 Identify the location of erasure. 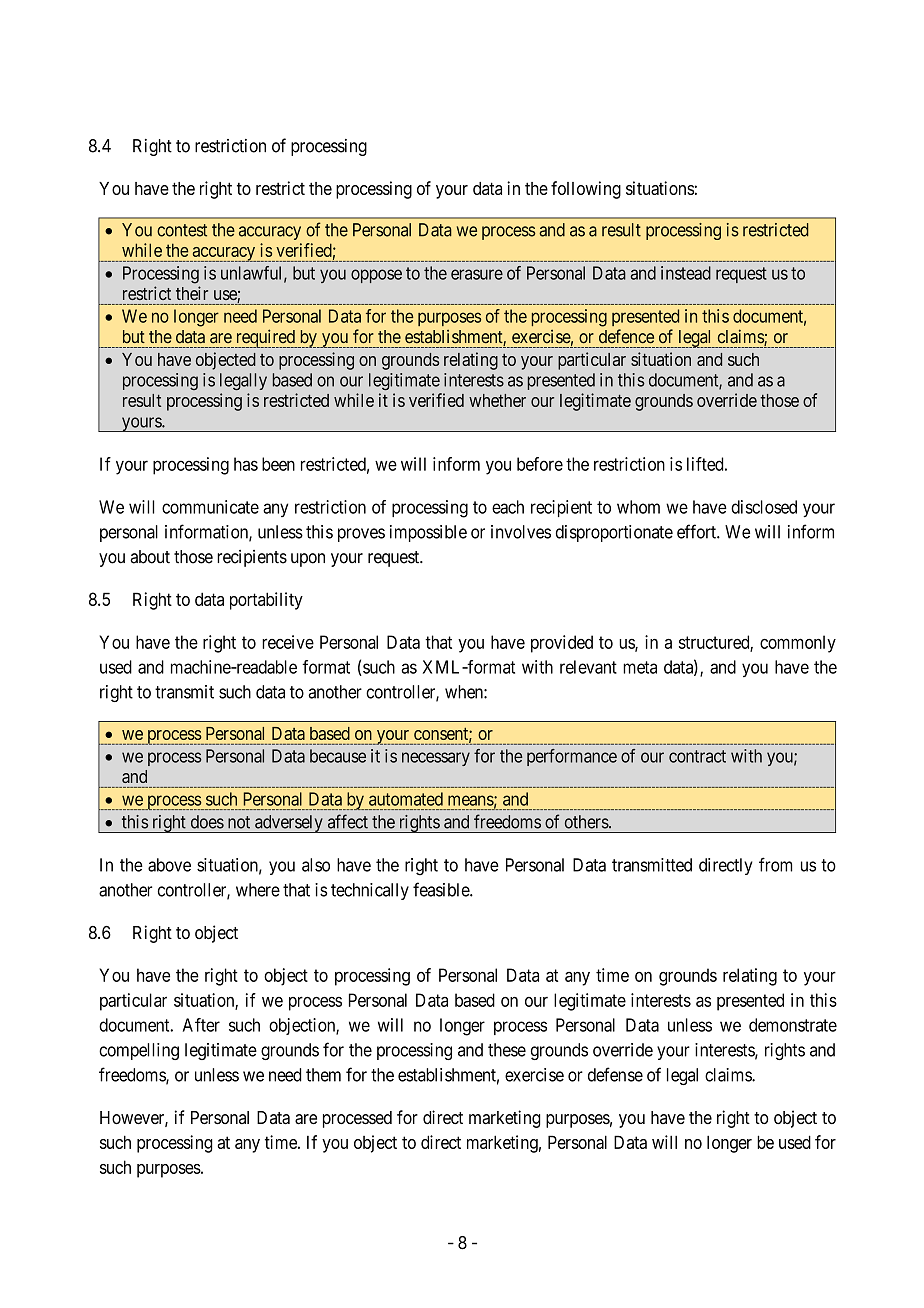
(477, 274).
